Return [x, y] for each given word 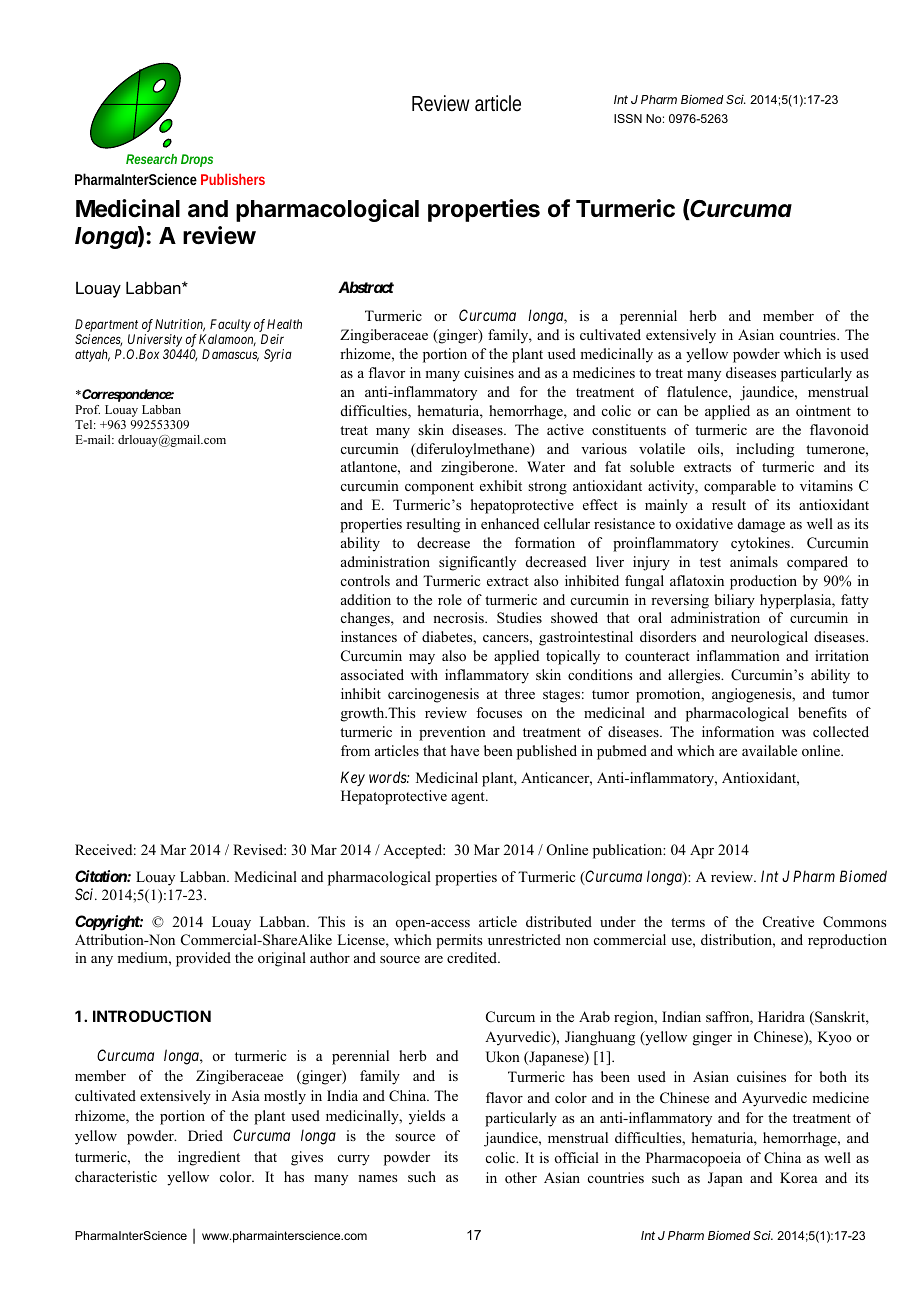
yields [427, 1117]
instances [369, 636]
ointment [823, 411]
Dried [205, 1135]
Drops [197, 160]
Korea [799, 1177]
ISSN [628, 118]
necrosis [459, 617]
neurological [769, 638]
